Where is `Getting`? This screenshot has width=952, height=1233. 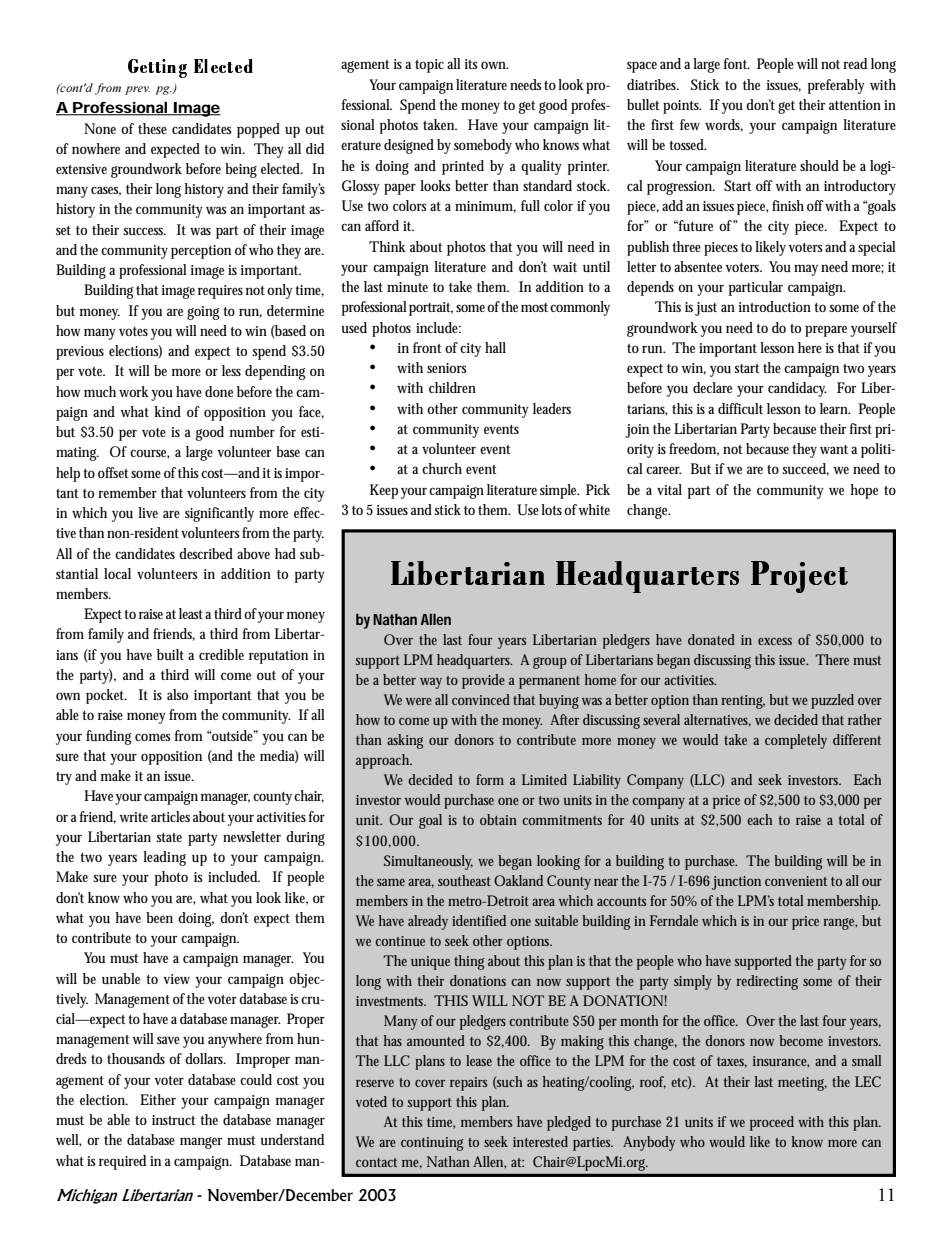 Getting is located at coordinates (157, 68).
